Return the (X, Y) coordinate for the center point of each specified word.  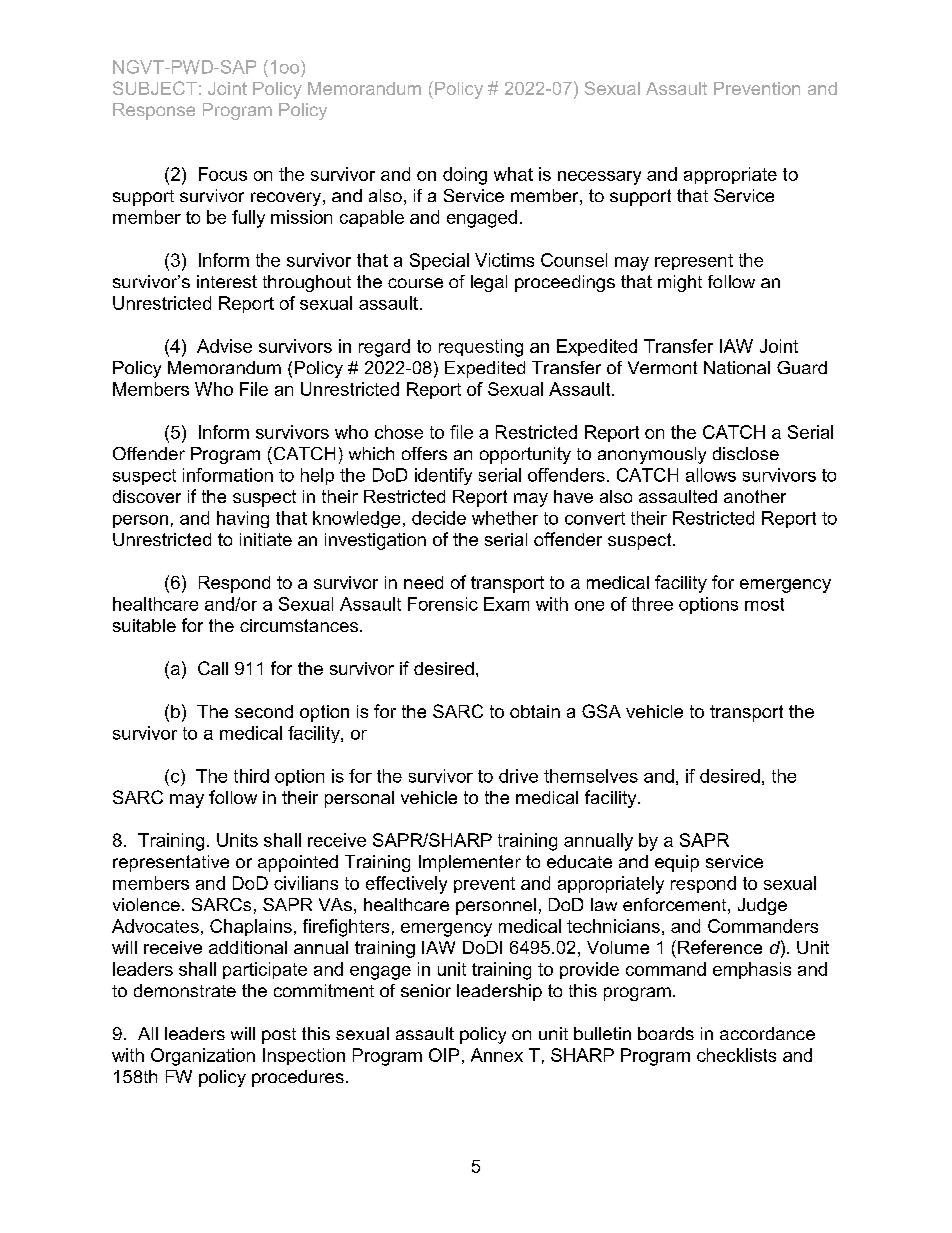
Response (154, 111)
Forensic (443, 604)
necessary (599, 178)
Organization (203, 1057)
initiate (266, 539)
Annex (497, 1055)
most (764, 604)
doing (465, 176)
